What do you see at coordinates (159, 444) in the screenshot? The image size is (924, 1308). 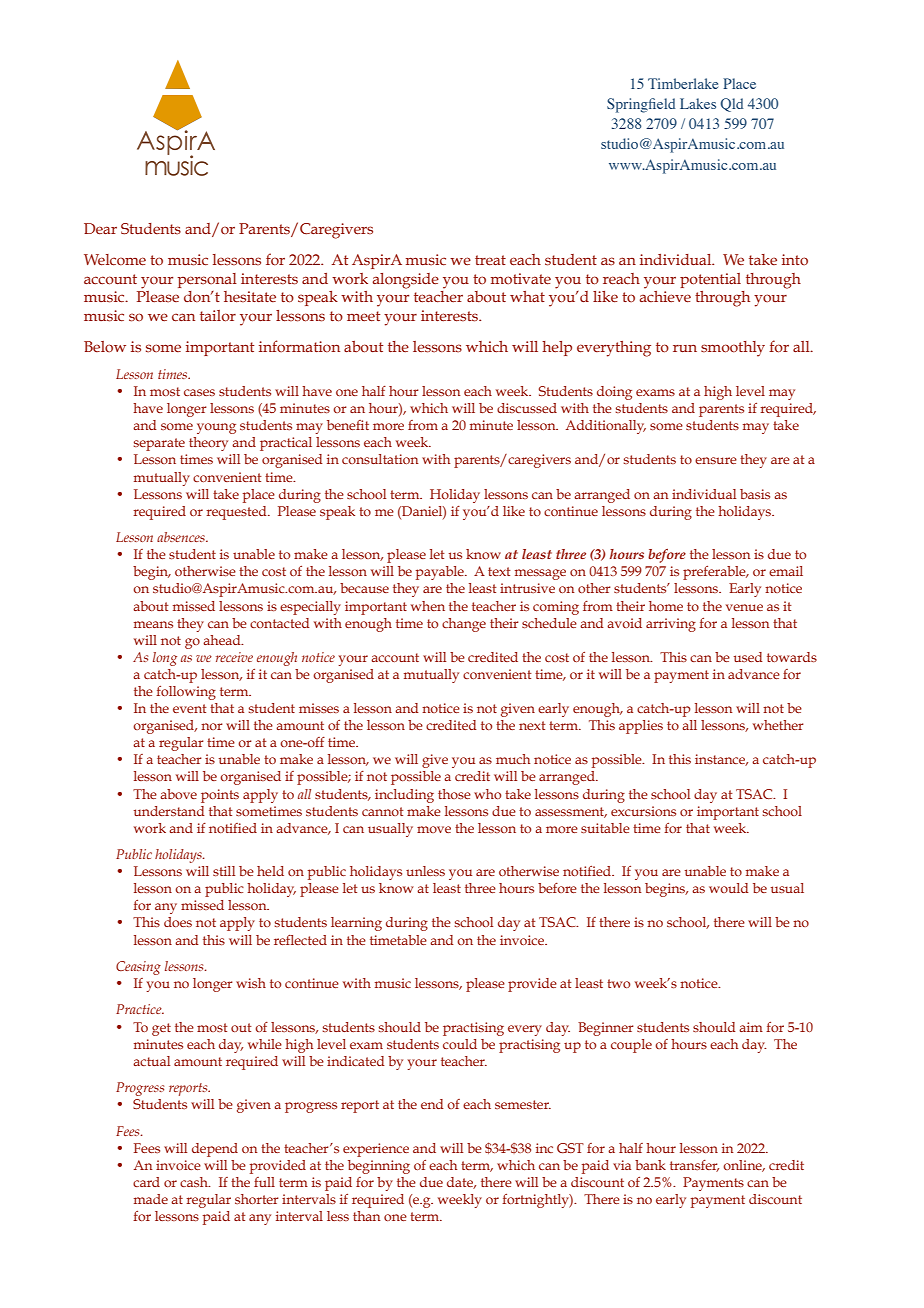 I see `separate` at bounding box center [159, 444].
